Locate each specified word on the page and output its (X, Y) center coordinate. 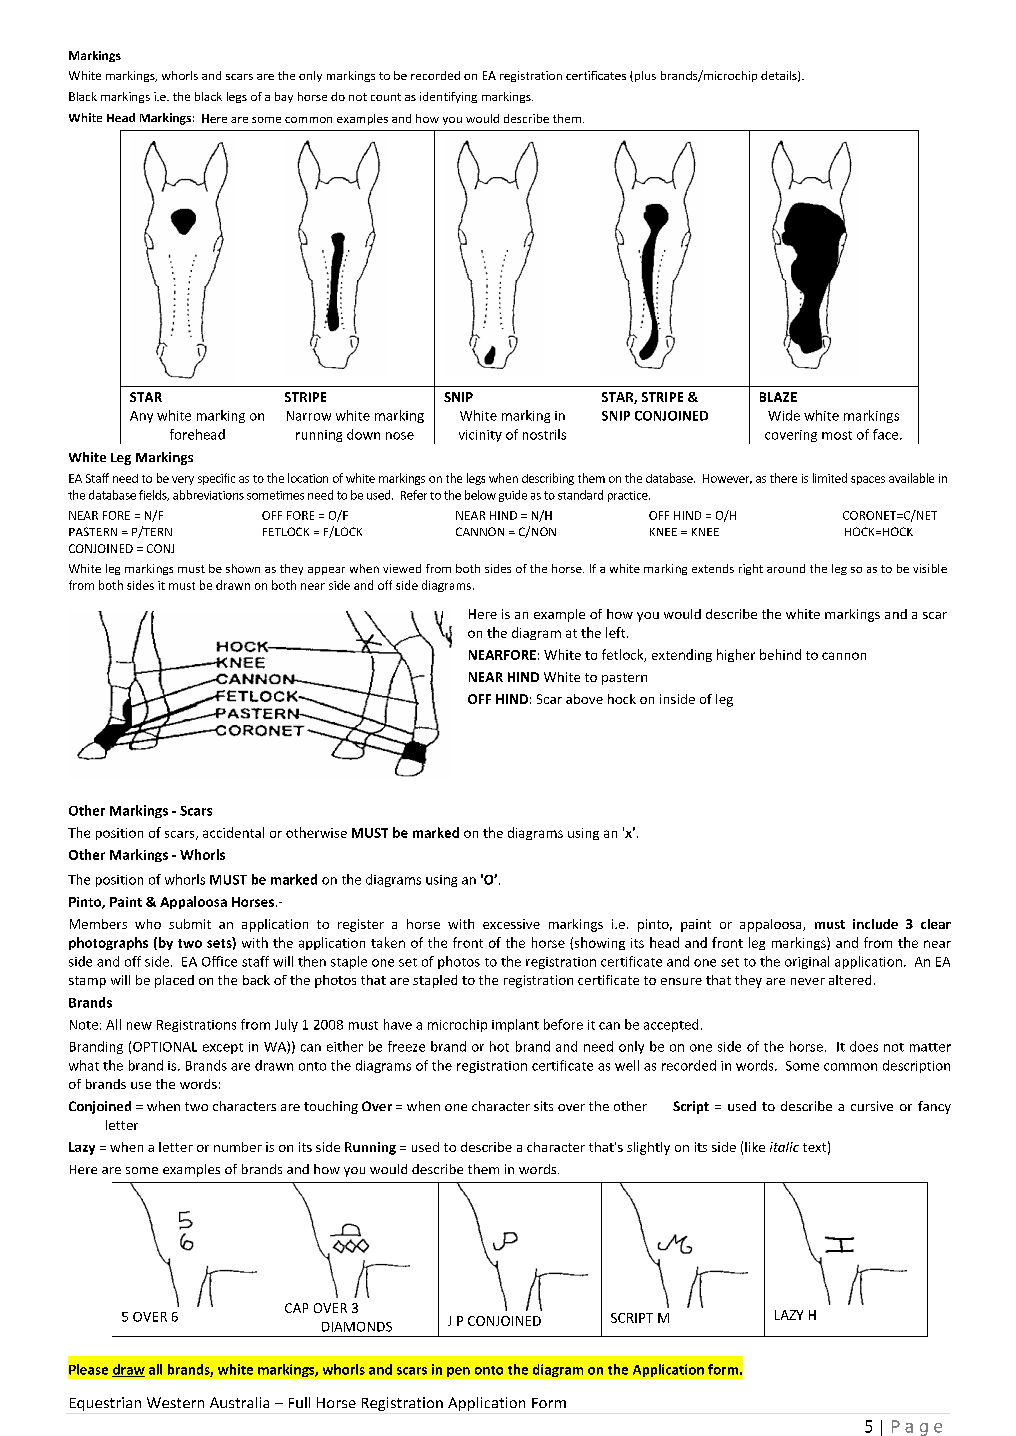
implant (515, 1025)
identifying (448, 97)
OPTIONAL (165, 1047)
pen (458, 1372)
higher (736, 655)
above (584, 699)
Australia (239, 1402)
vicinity (480, 436)
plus (644, 76)
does (864, 1046)
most (837, 435)
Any (141, 417)
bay (284, 97)
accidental (233, 832)
